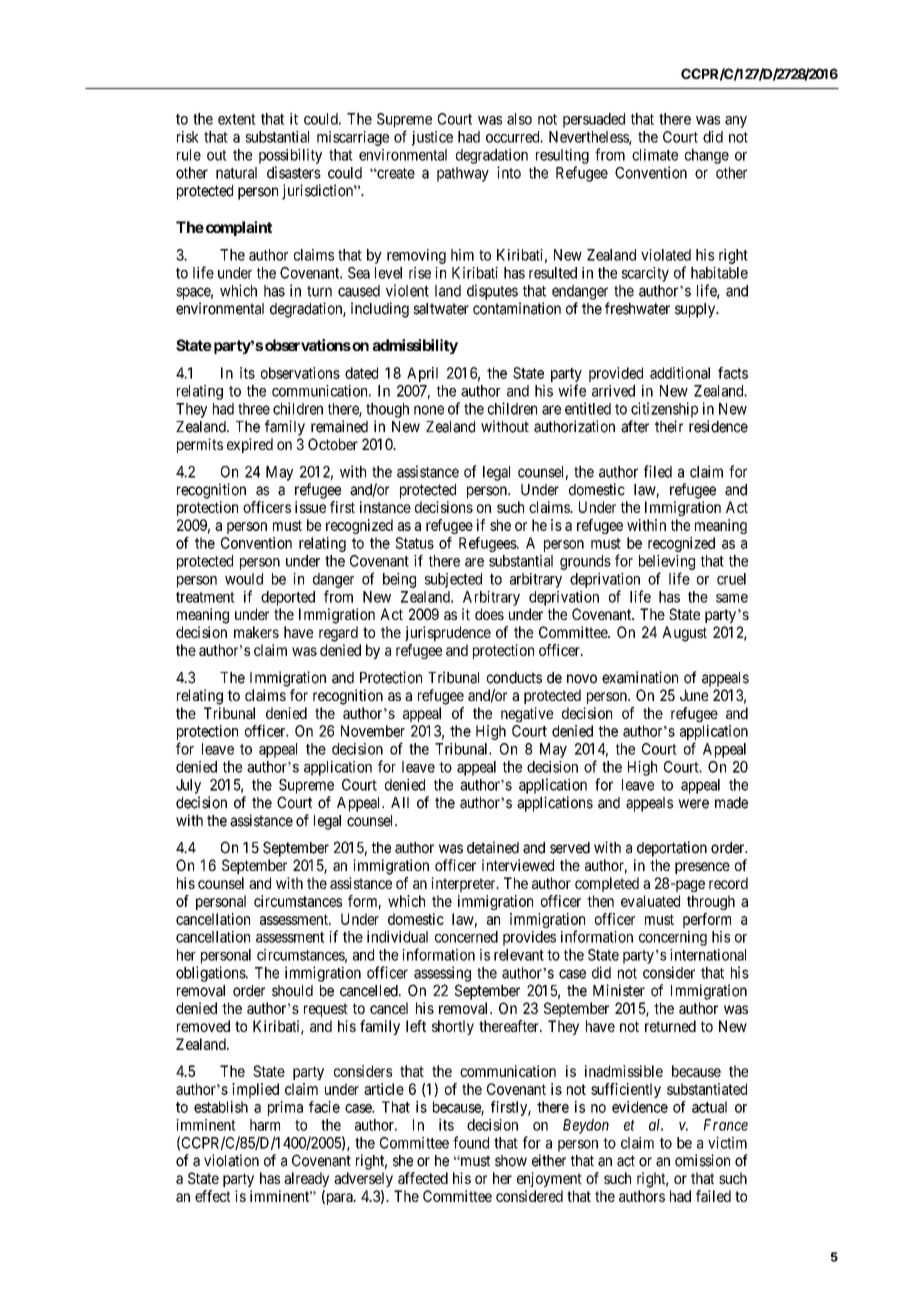  What do you see at coordinates (672, 849) in the screenshot?
I see `deportation` at bounding box center [672, 849].
